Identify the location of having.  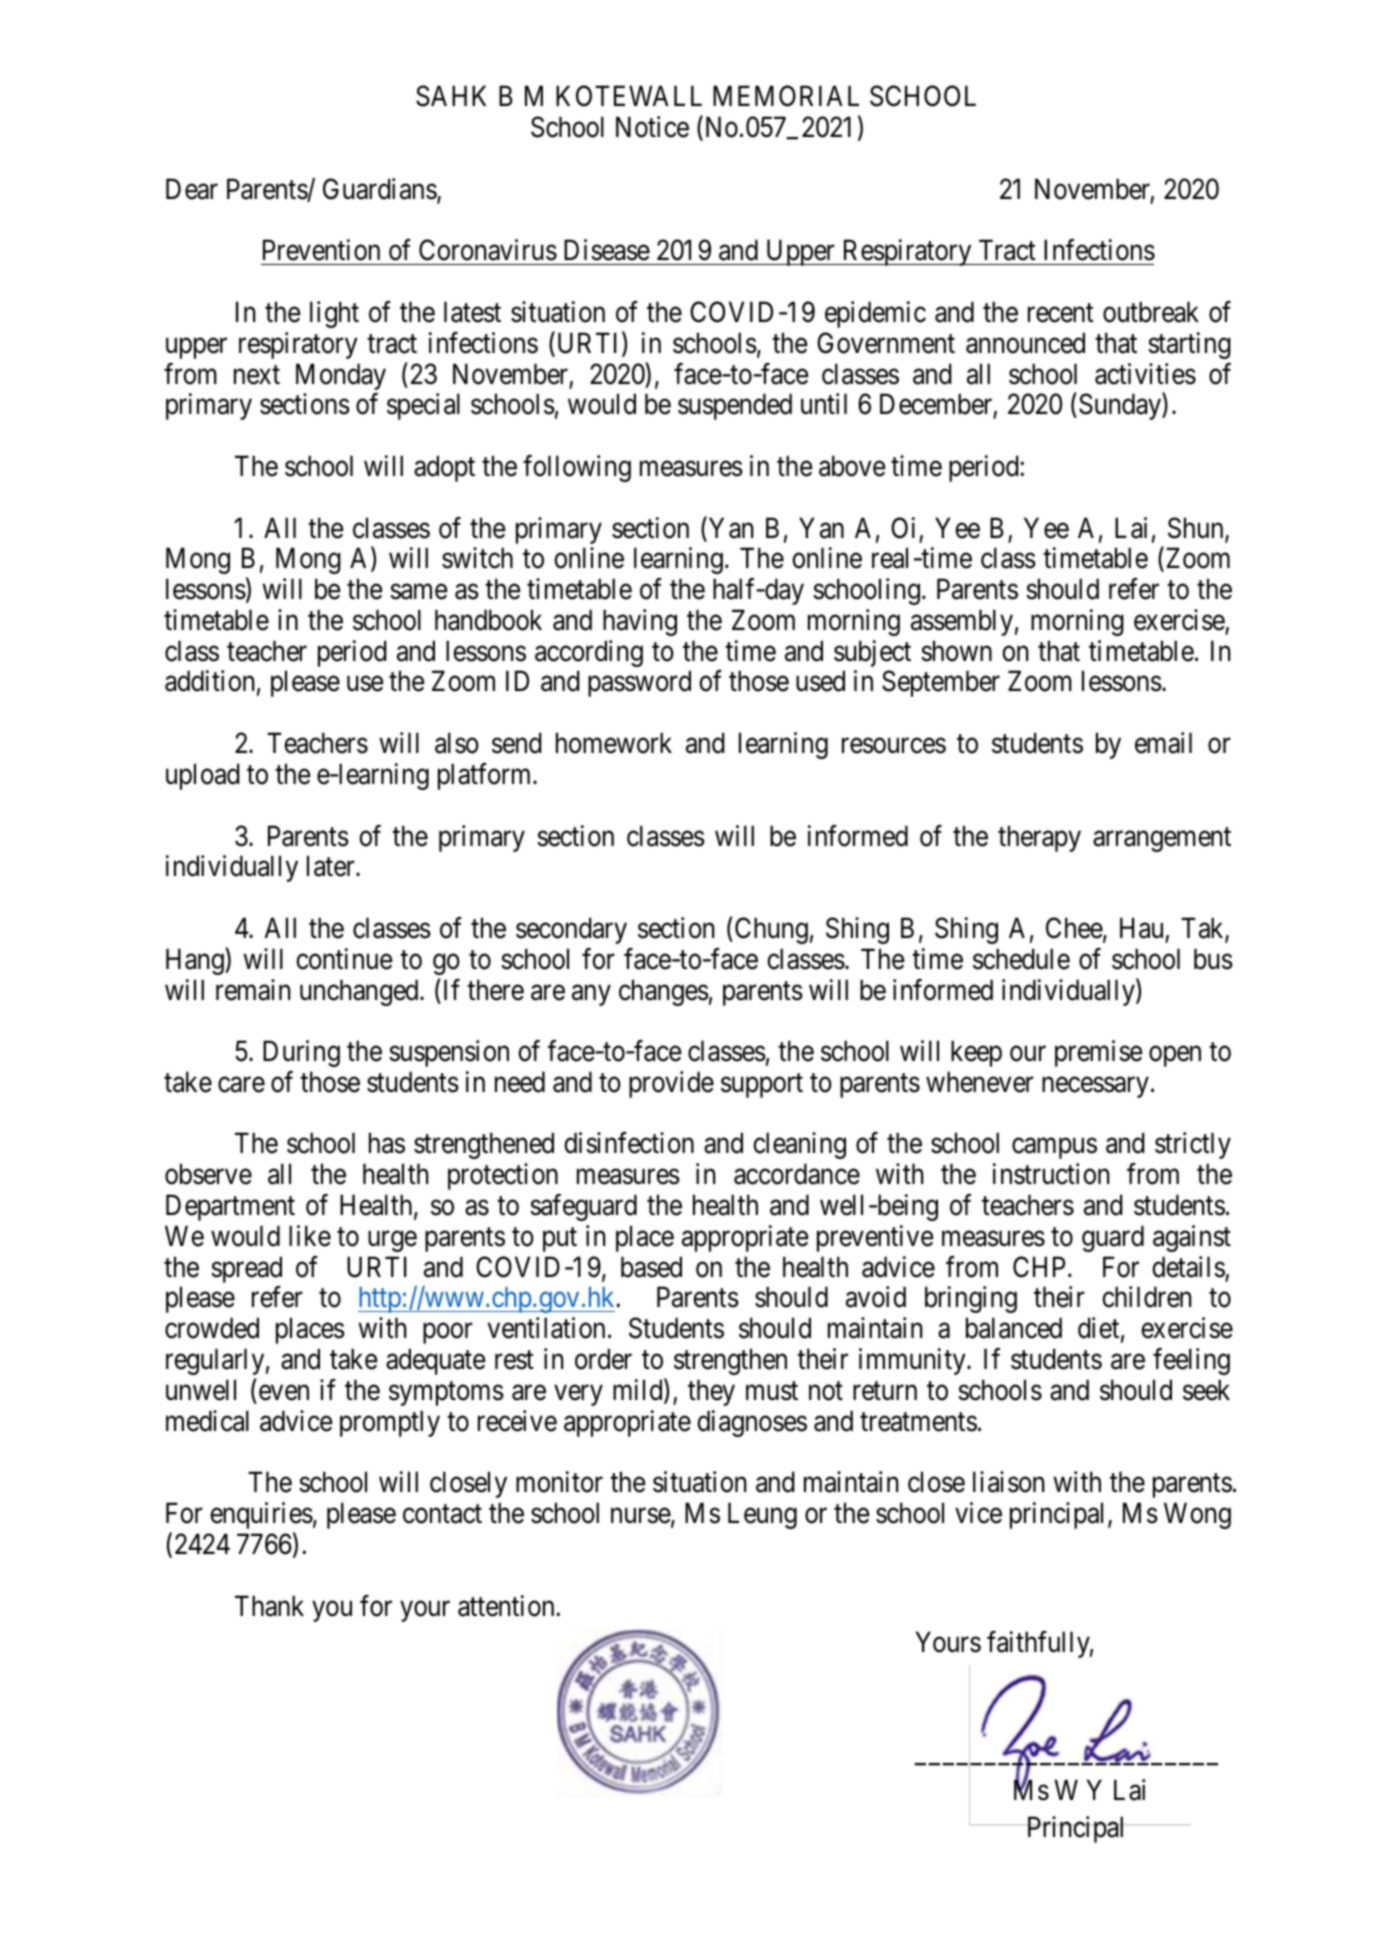
(640, 622).
